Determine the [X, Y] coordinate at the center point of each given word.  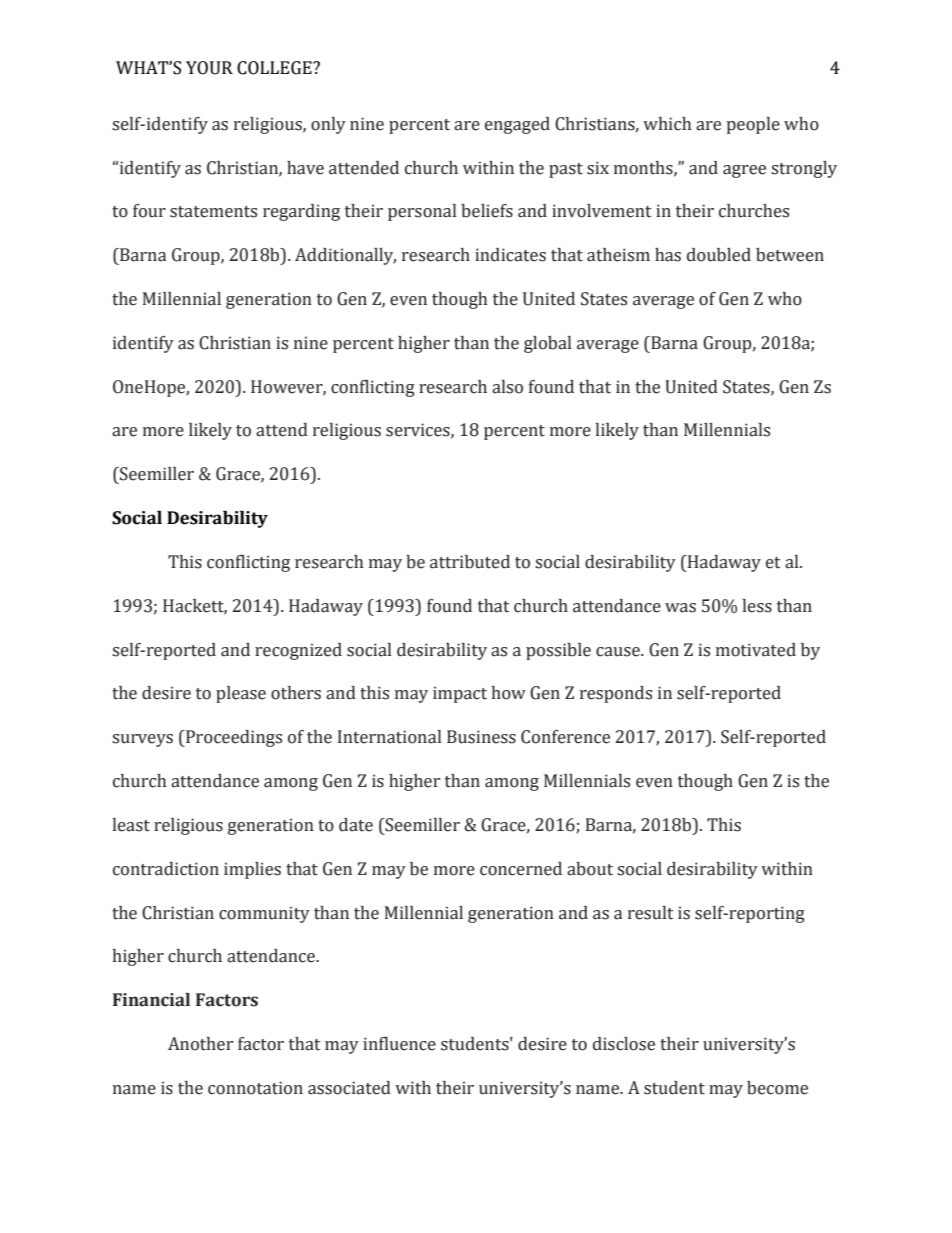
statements [213, 212]
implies [252, 870]
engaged [517, 125]
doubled [719, 255]
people [753, 125]
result [651, 913]
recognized [298, 651]
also [507, 387]
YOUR [209, 68]
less [757, 606]
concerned [521, 869]
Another [200, 1044]
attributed [470, 562]
